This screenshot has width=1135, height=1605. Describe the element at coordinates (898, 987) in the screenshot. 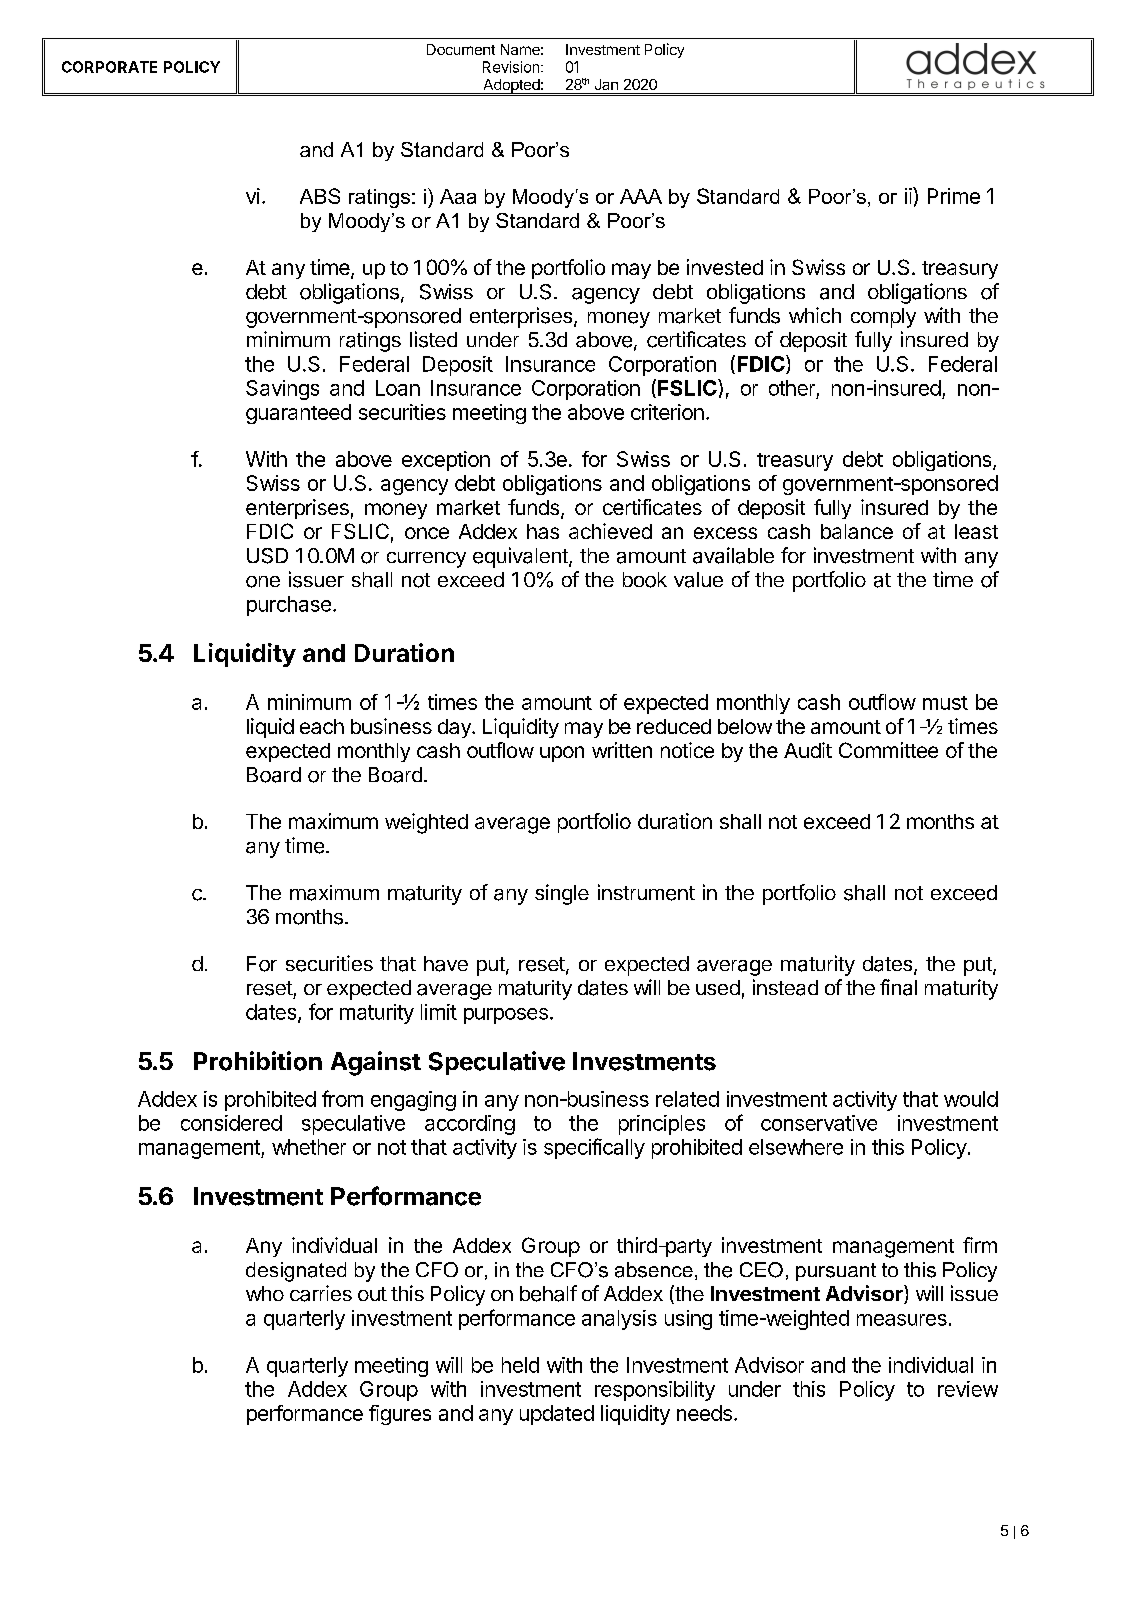

I see `final` at that location.
